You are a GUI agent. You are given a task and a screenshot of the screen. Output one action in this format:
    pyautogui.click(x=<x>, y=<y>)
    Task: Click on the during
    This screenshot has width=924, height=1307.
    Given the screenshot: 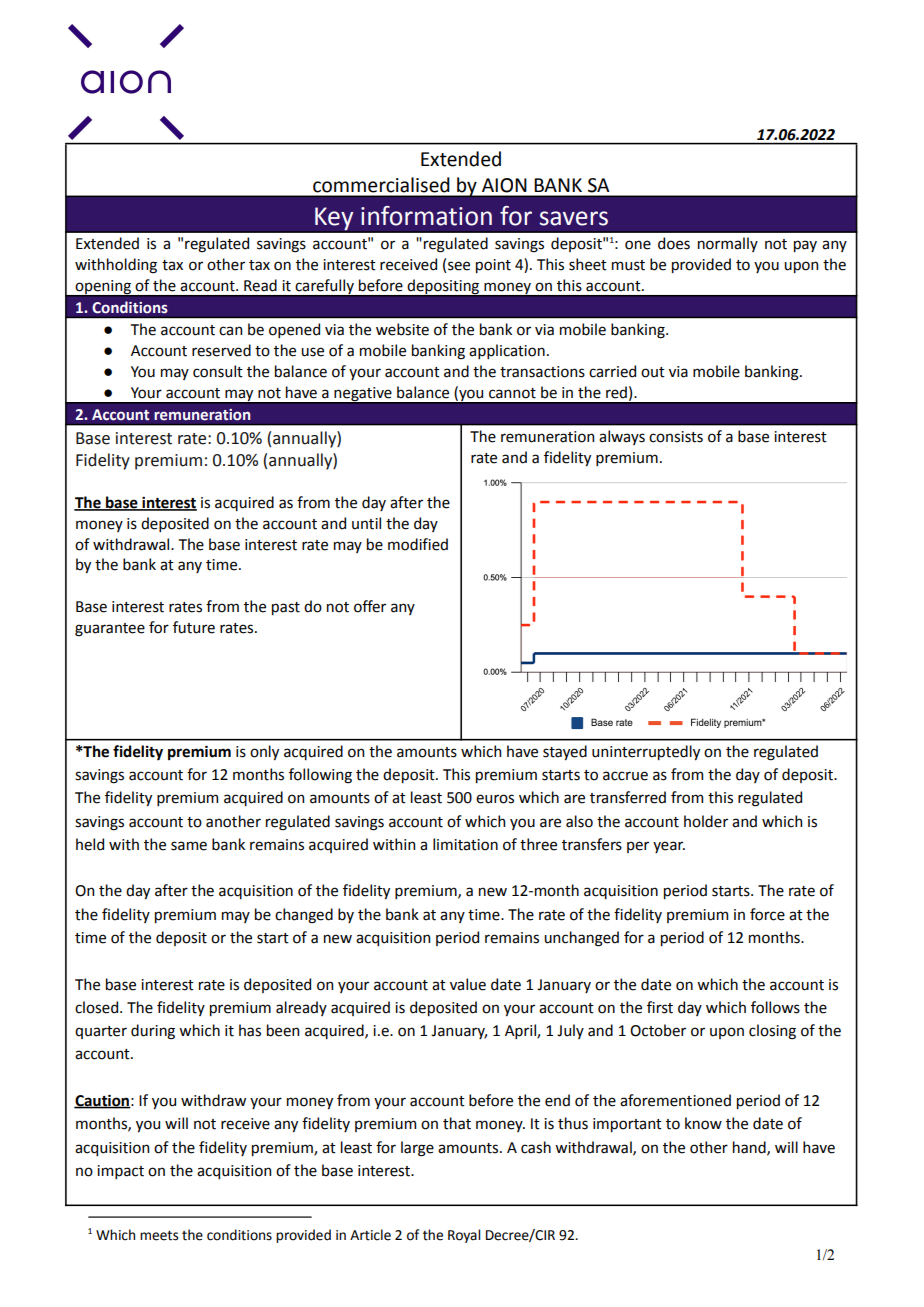 What is the action you would take?
    pyautogui.click(x=153, y=1032)
